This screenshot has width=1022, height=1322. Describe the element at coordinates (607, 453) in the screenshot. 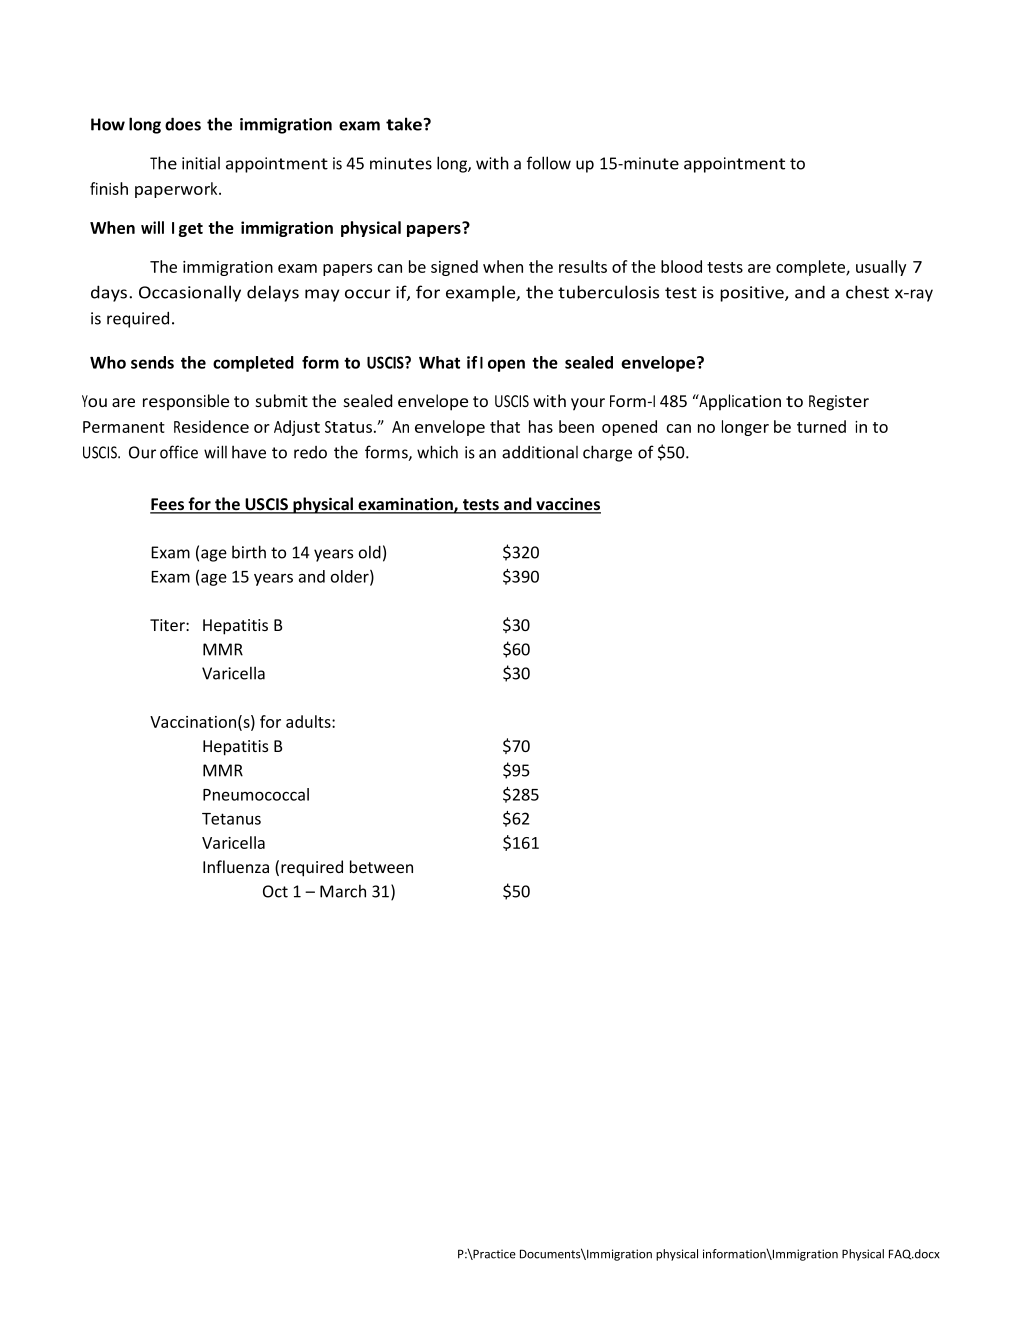

I see `charge` at that location.
